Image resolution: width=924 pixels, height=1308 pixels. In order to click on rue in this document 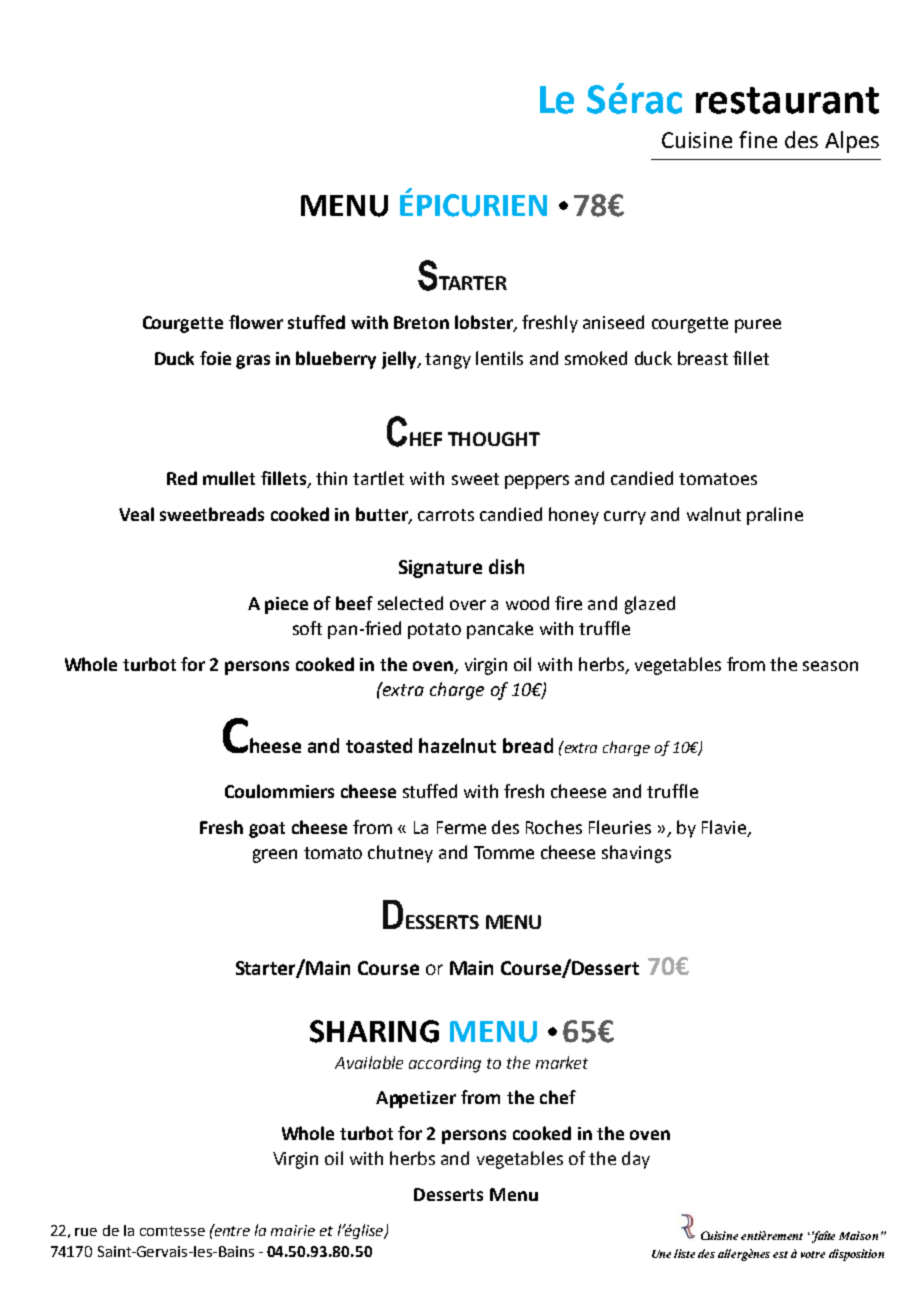, I will do `click(86, 1232)`.
